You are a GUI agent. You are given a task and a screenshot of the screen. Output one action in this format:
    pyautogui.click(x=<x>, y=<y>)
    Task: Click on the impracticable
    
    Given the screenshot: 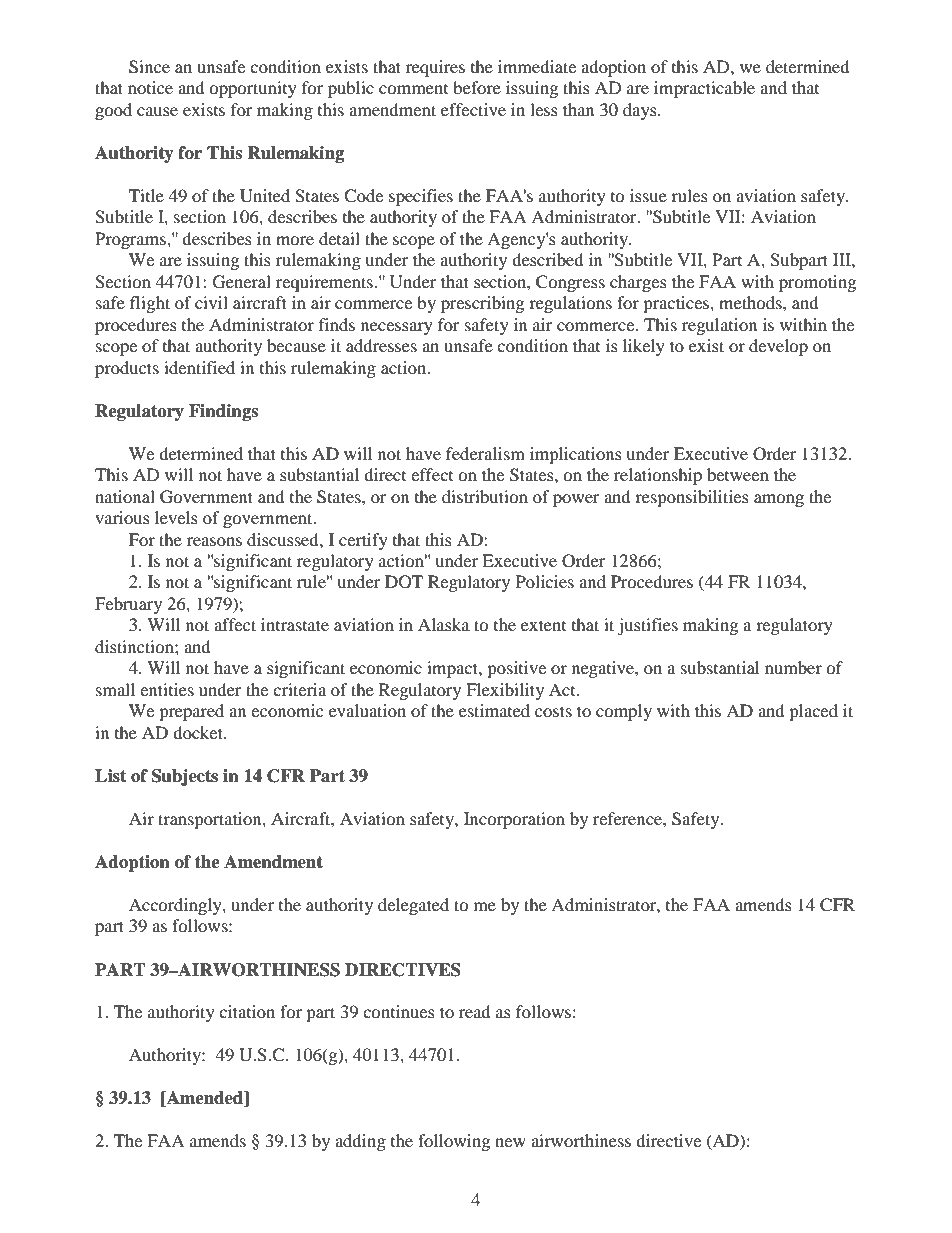 What is the action you would take?
    pyautogui.click(x=704, y=89)
